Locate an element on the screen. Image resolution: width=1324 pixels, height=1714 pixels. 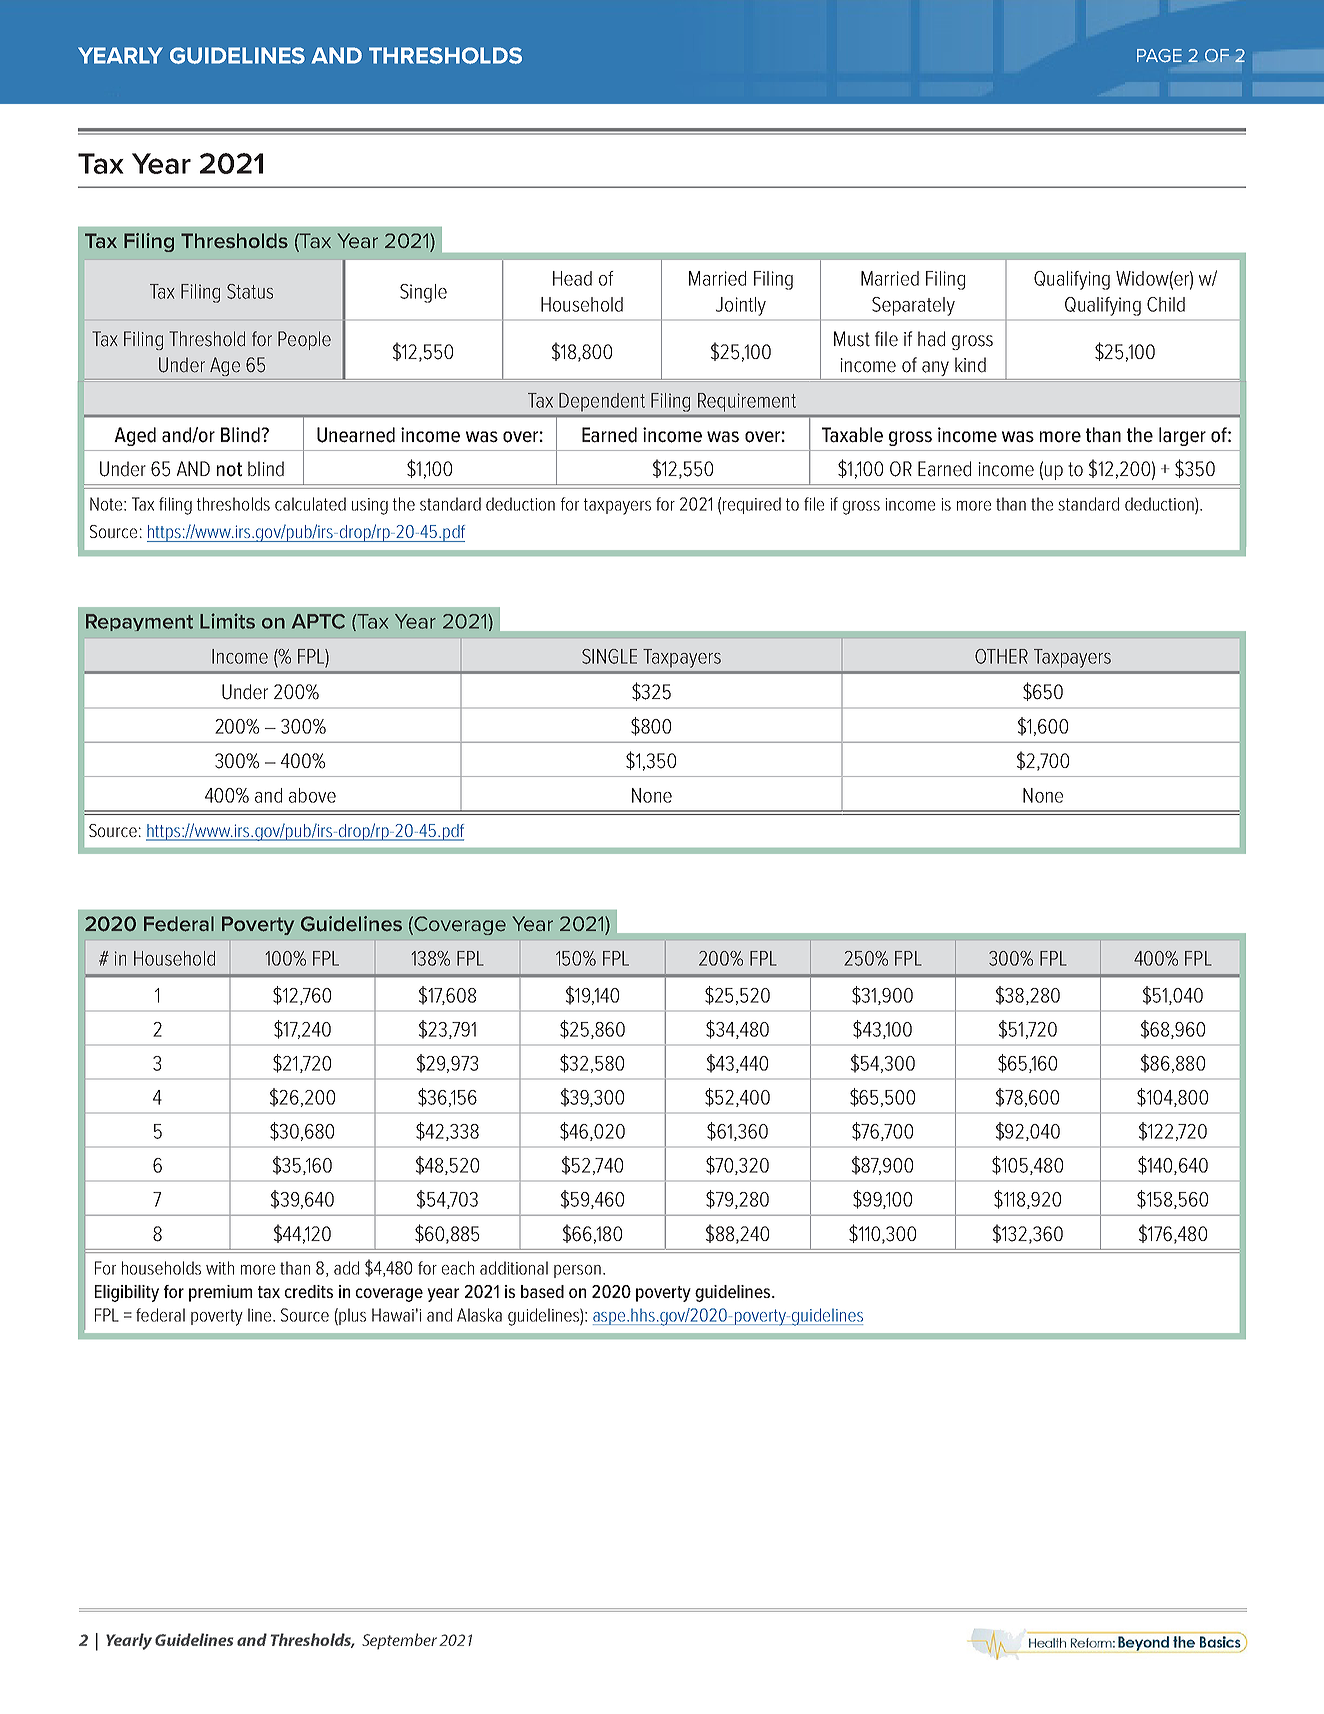
person is located at coordinates (577, 1271).
